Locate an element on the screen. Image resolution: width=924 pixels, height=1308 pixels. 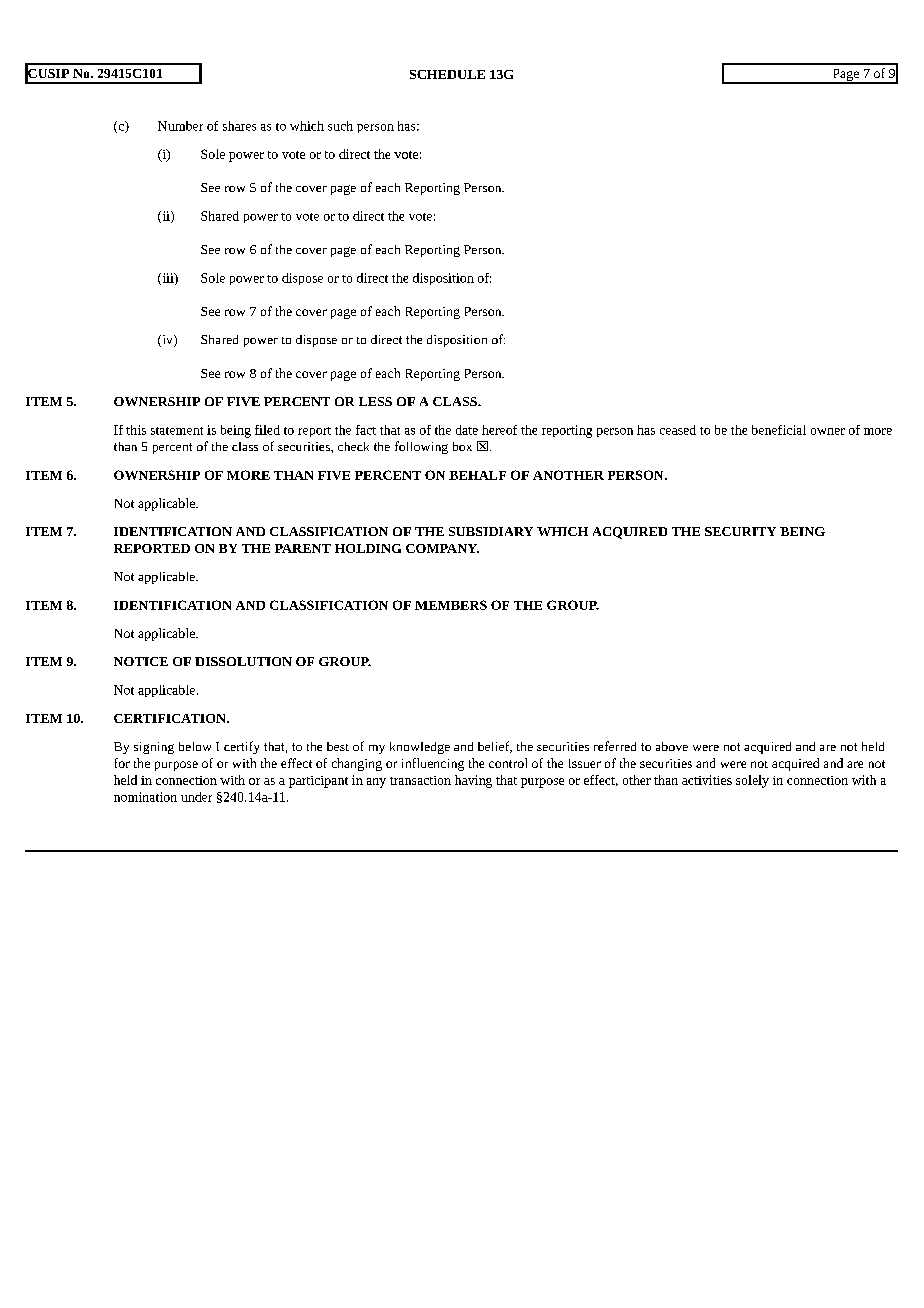
ceased is located at coordinates (678, 430).
